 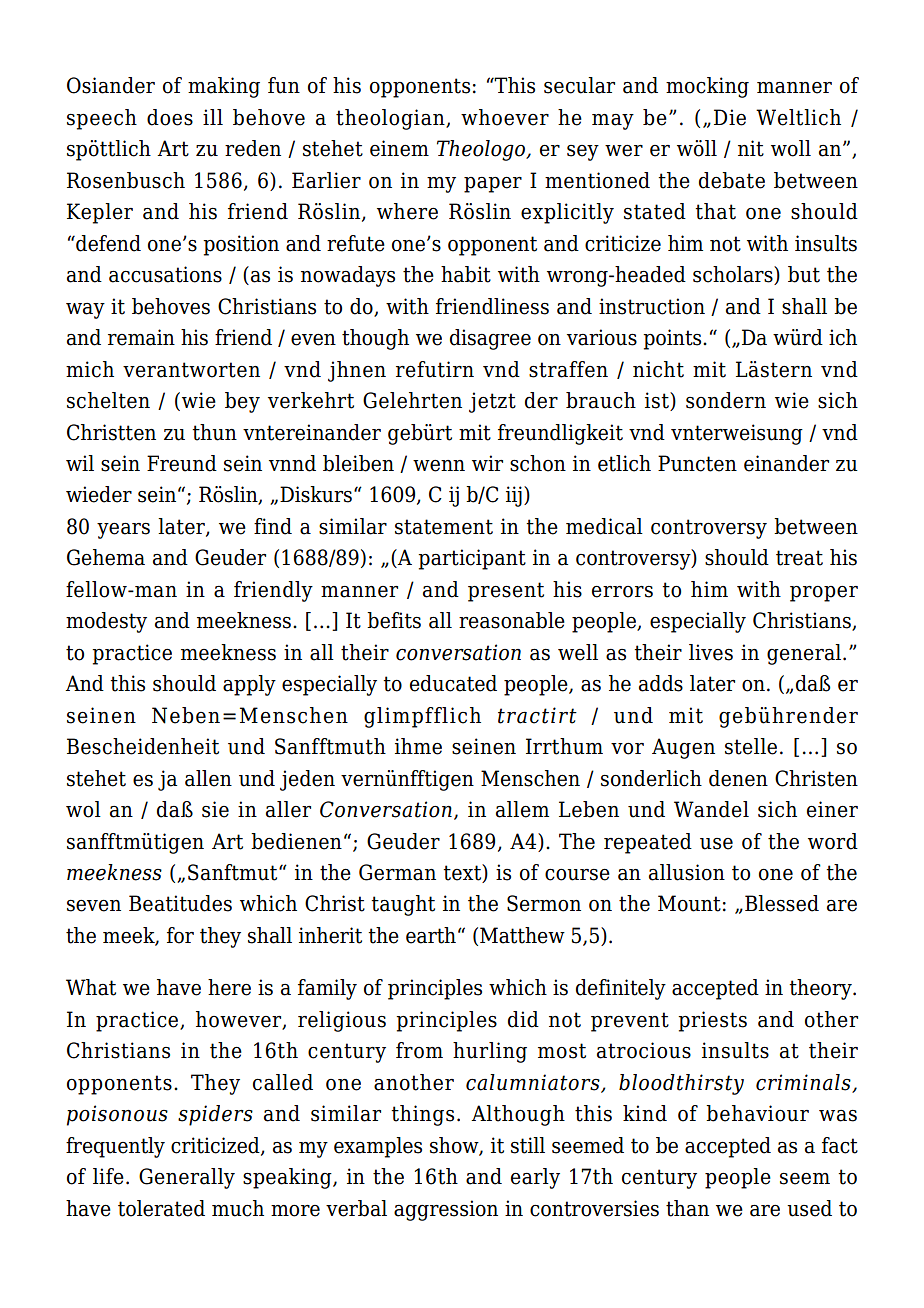 I want to click on does, so click(x=170, y=117).
